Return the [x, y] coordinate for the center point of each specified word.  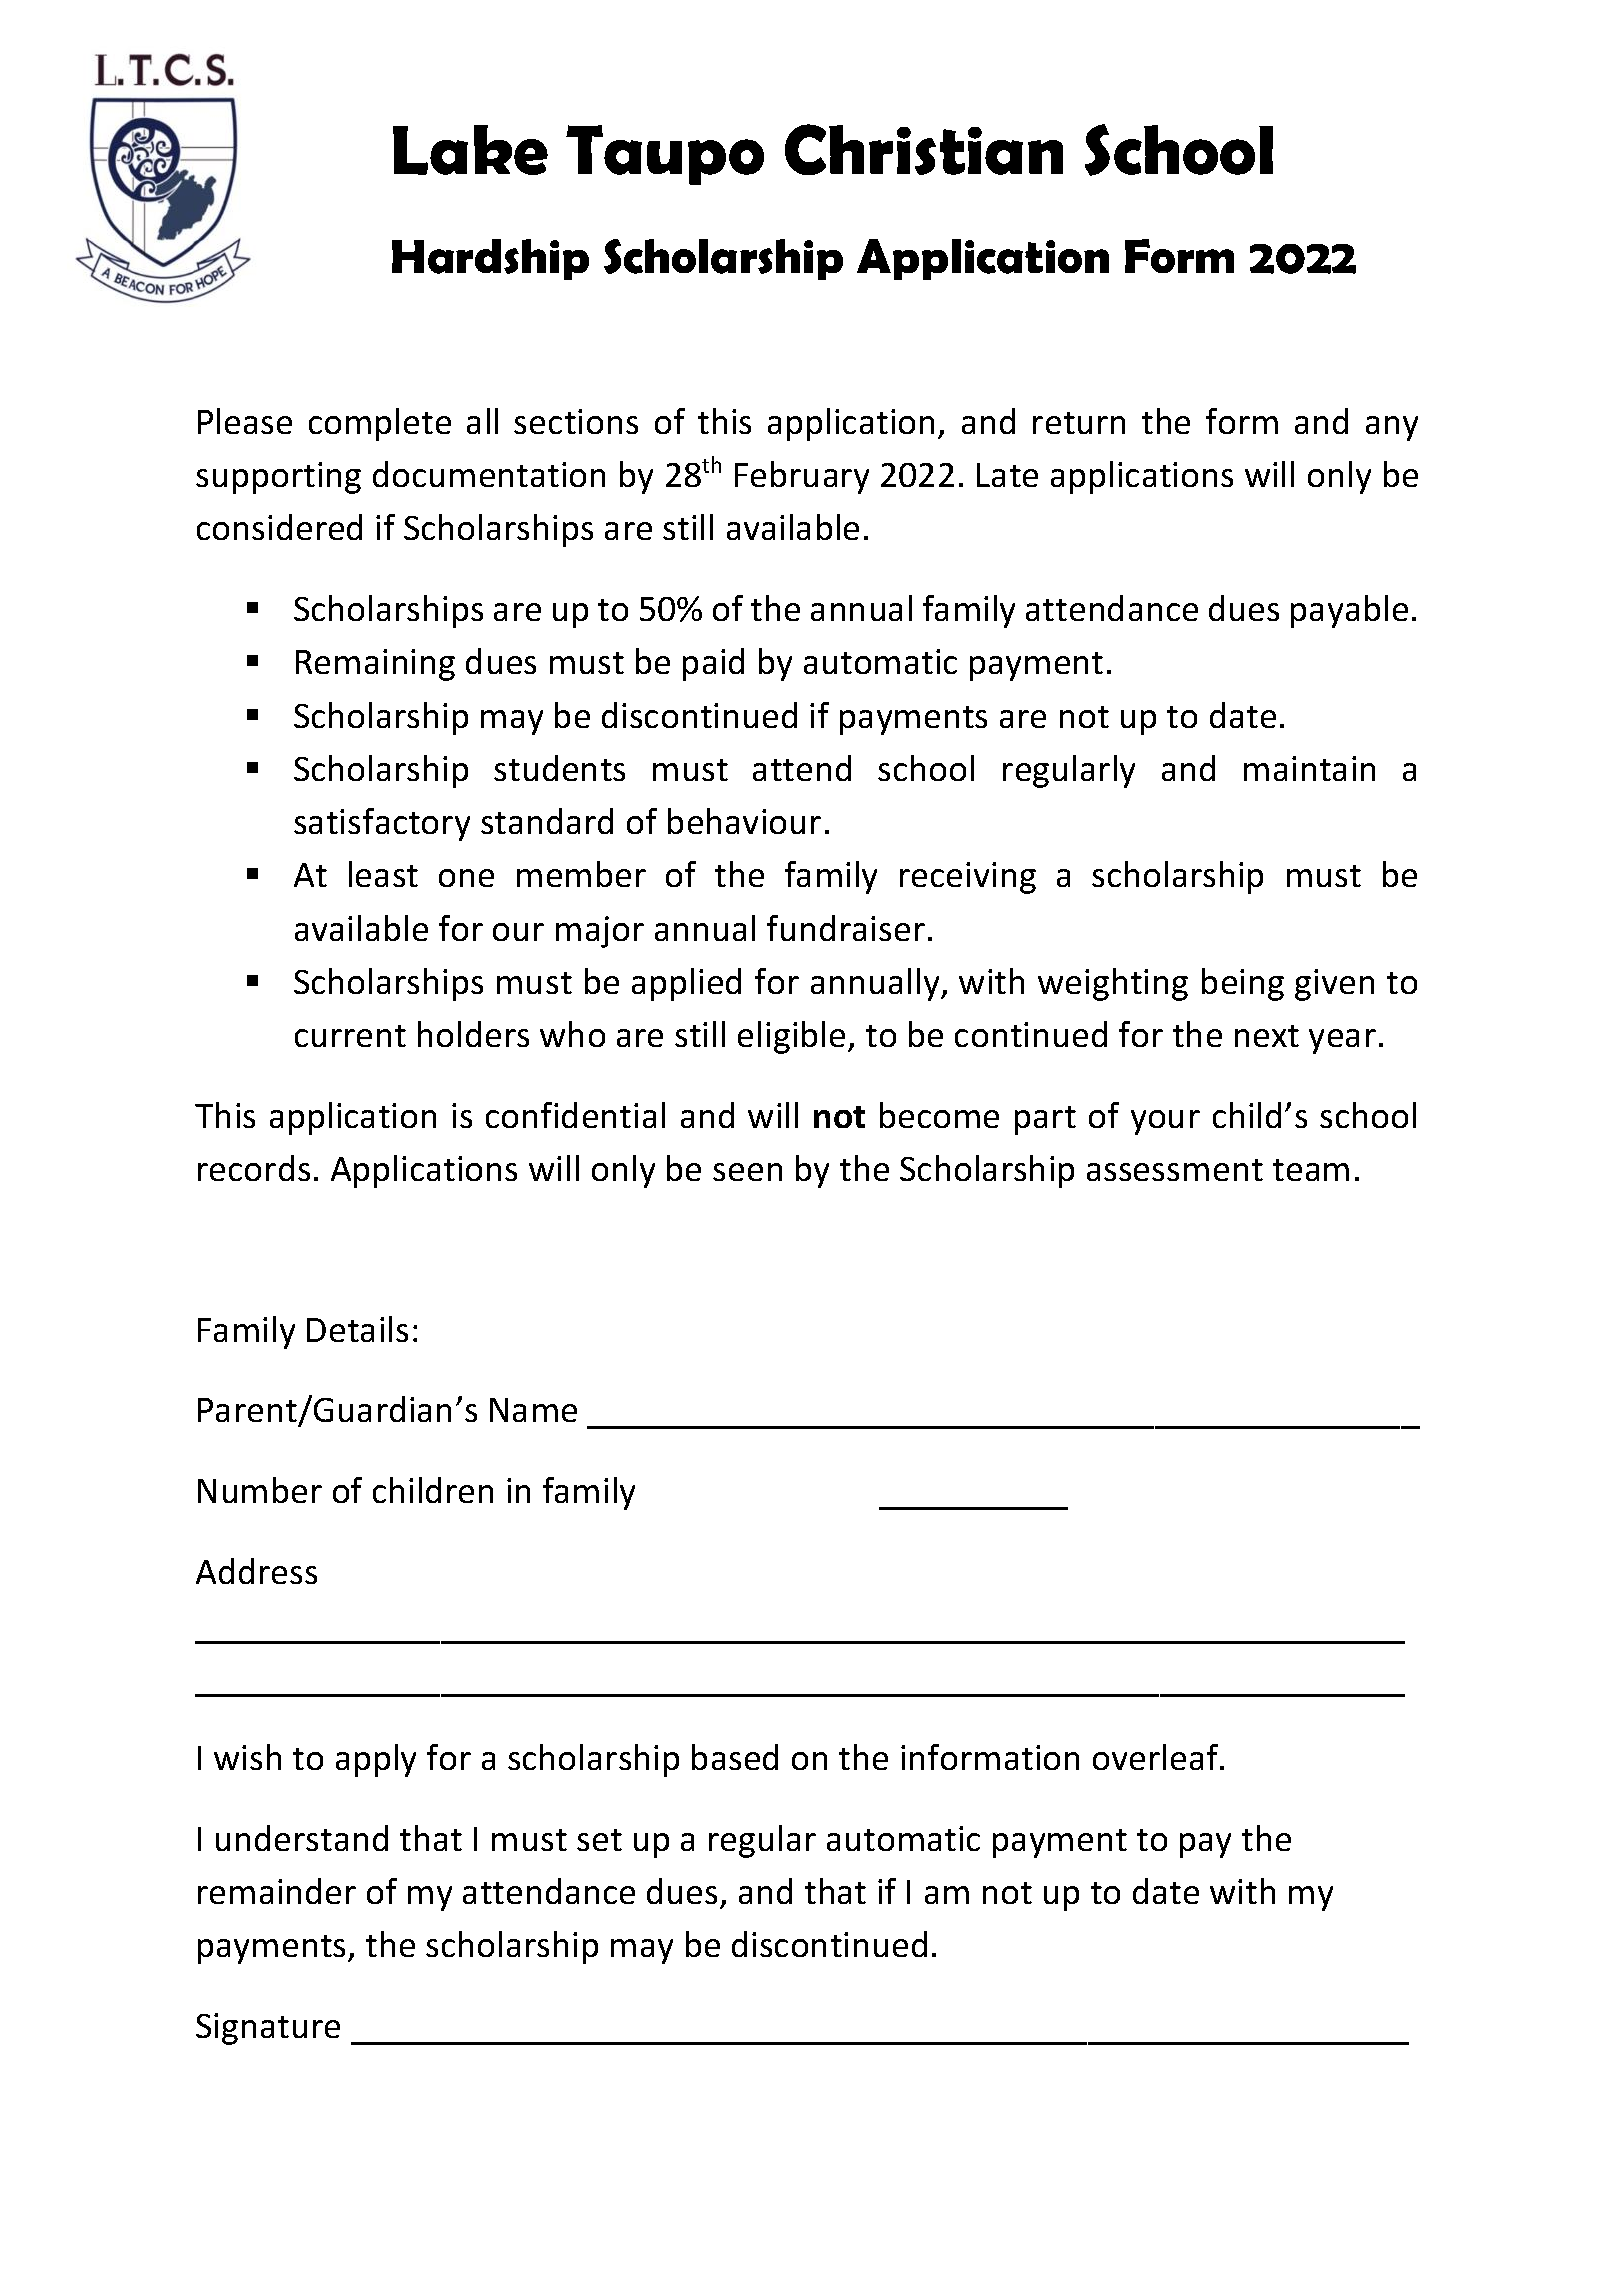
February [802, 477]
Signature [268, 2029]
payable [1349, 611]
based [735, 1757]
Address [256, 1571]
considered [279, 527]
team [1311, 1170]
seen [747, 1172]
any [1392, 428]
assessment [1175, 1170]
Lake [470, 150]
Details [357, 1329]
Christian [924, 149]
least [383, 874]
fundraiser [846, 928]
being [1243, 984]
